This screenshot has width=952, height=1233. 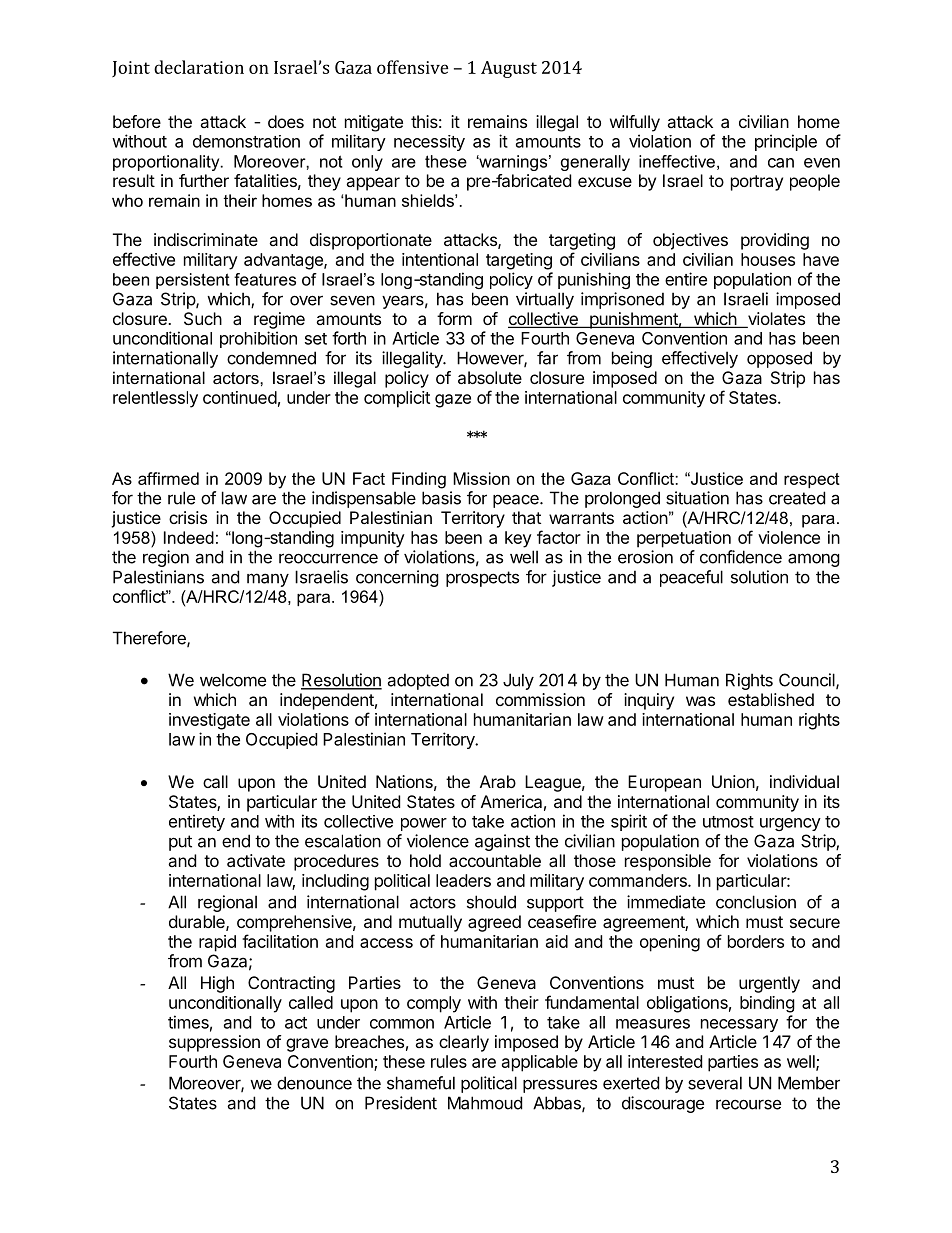 What do you see at coordinates (741, 557) in the screenshot?
I see `confidence` at bounding box center [741, 557].
